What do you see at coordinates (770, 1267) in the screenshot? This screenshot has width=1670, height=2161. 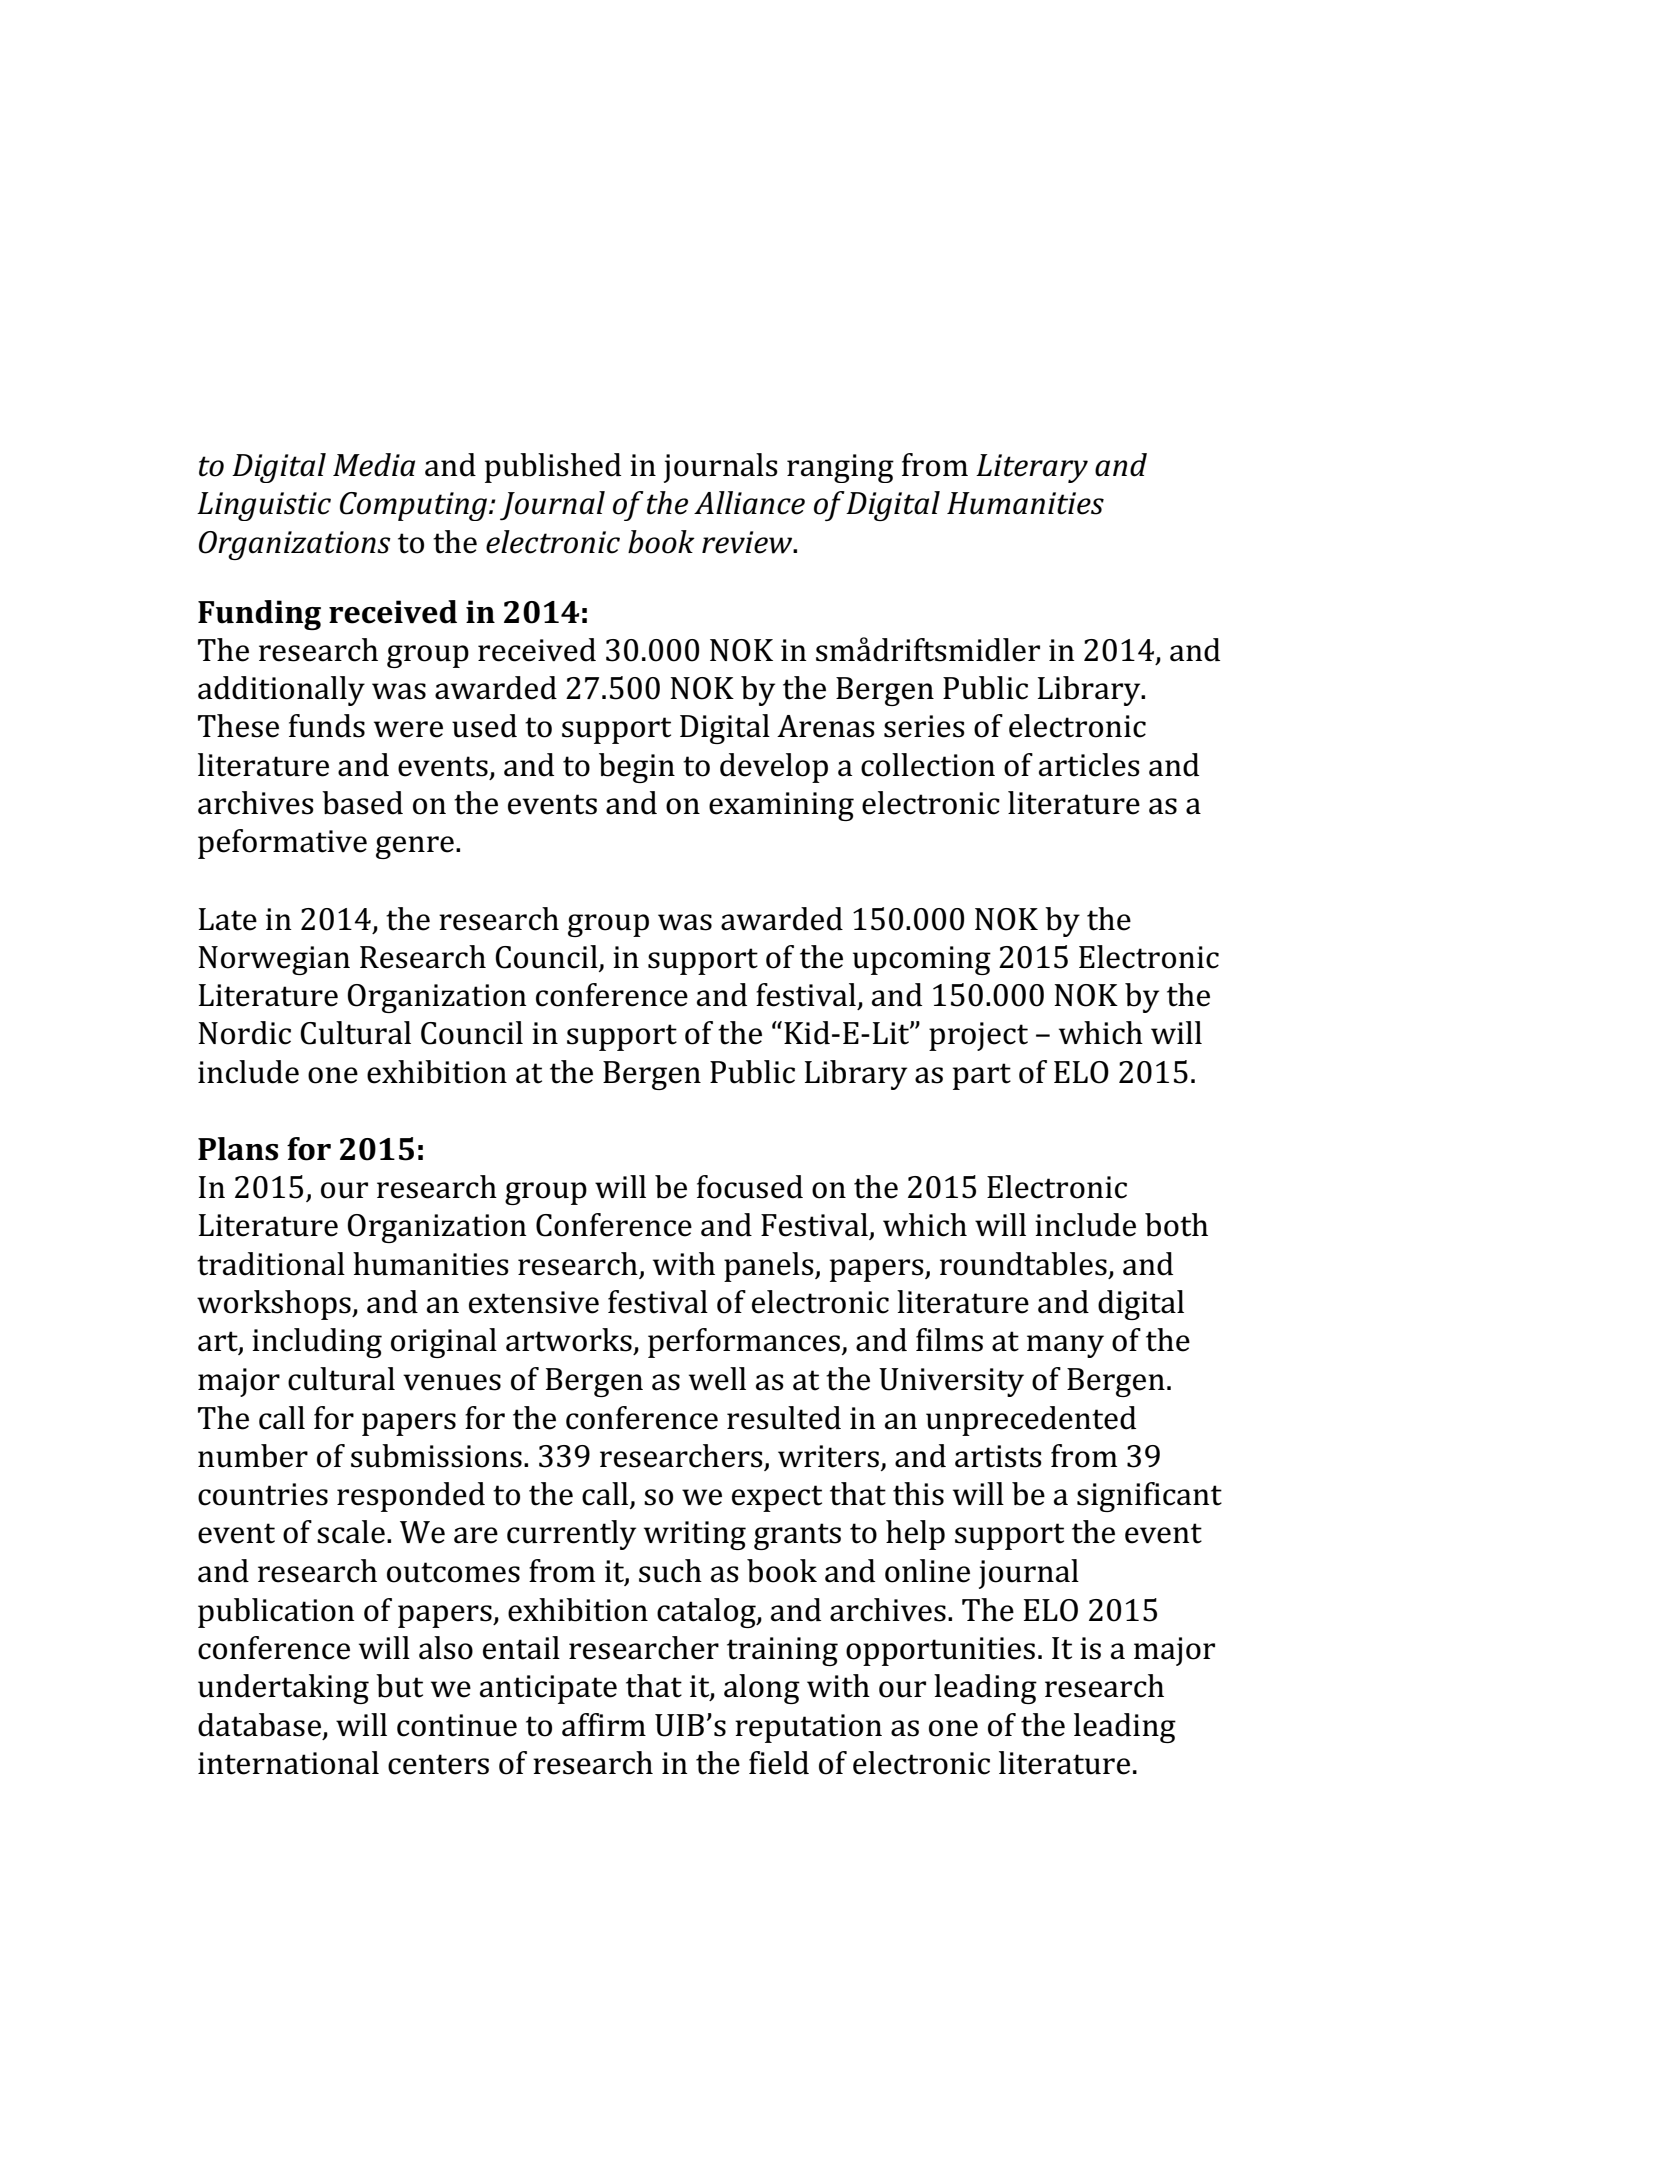 I see `panels` at bounding box center [770, 1267].
